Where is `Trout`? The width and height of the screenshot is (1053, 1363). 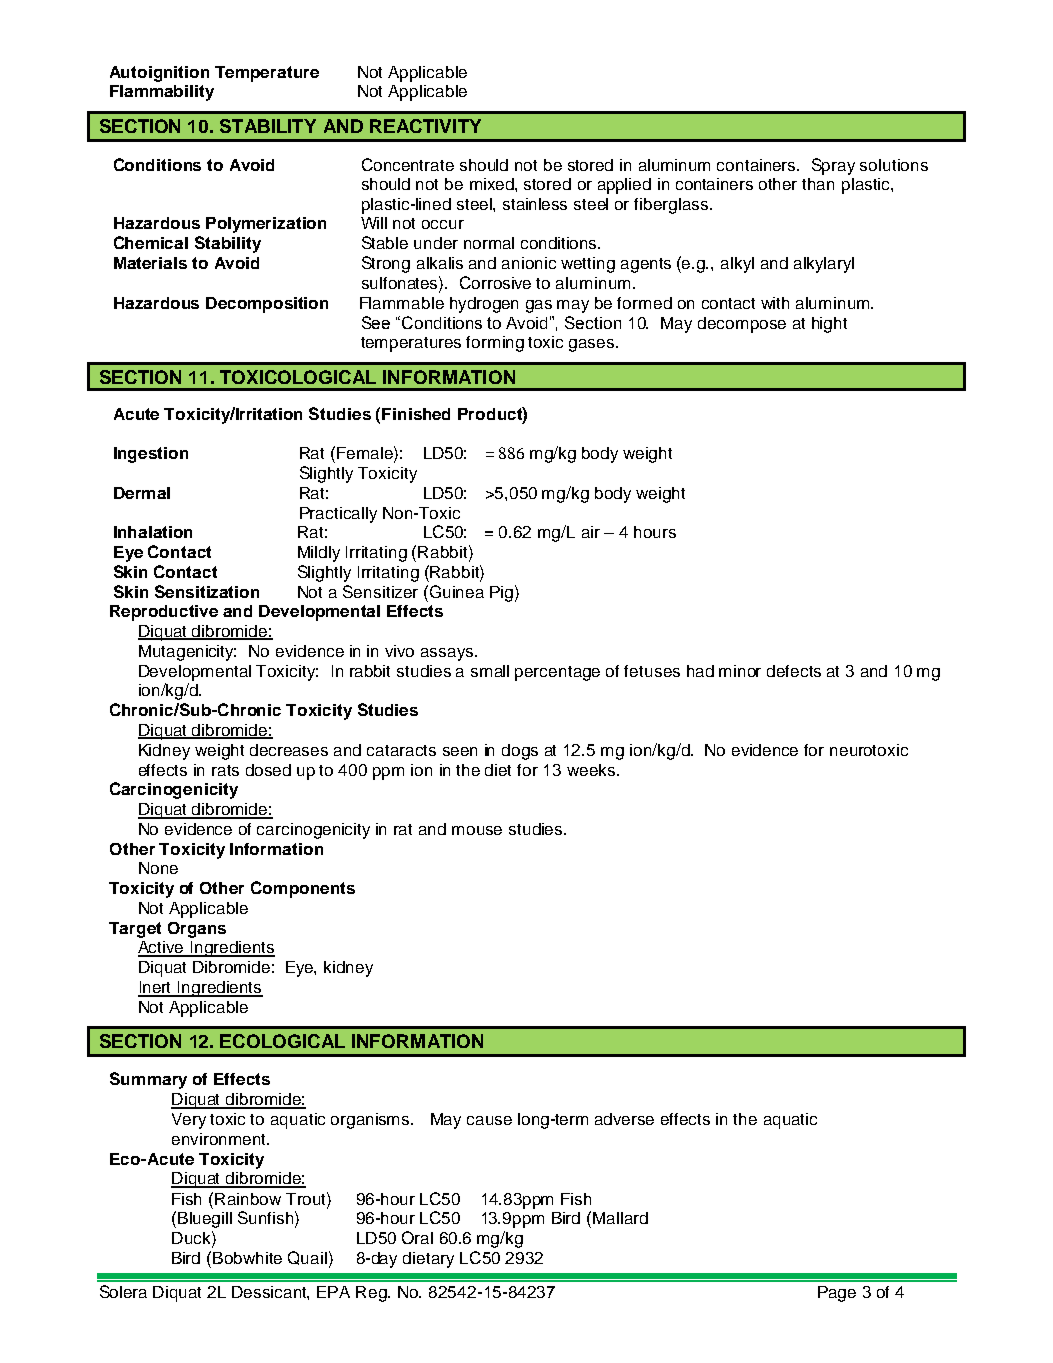 Trout is located at coordinates (307, 1198).
